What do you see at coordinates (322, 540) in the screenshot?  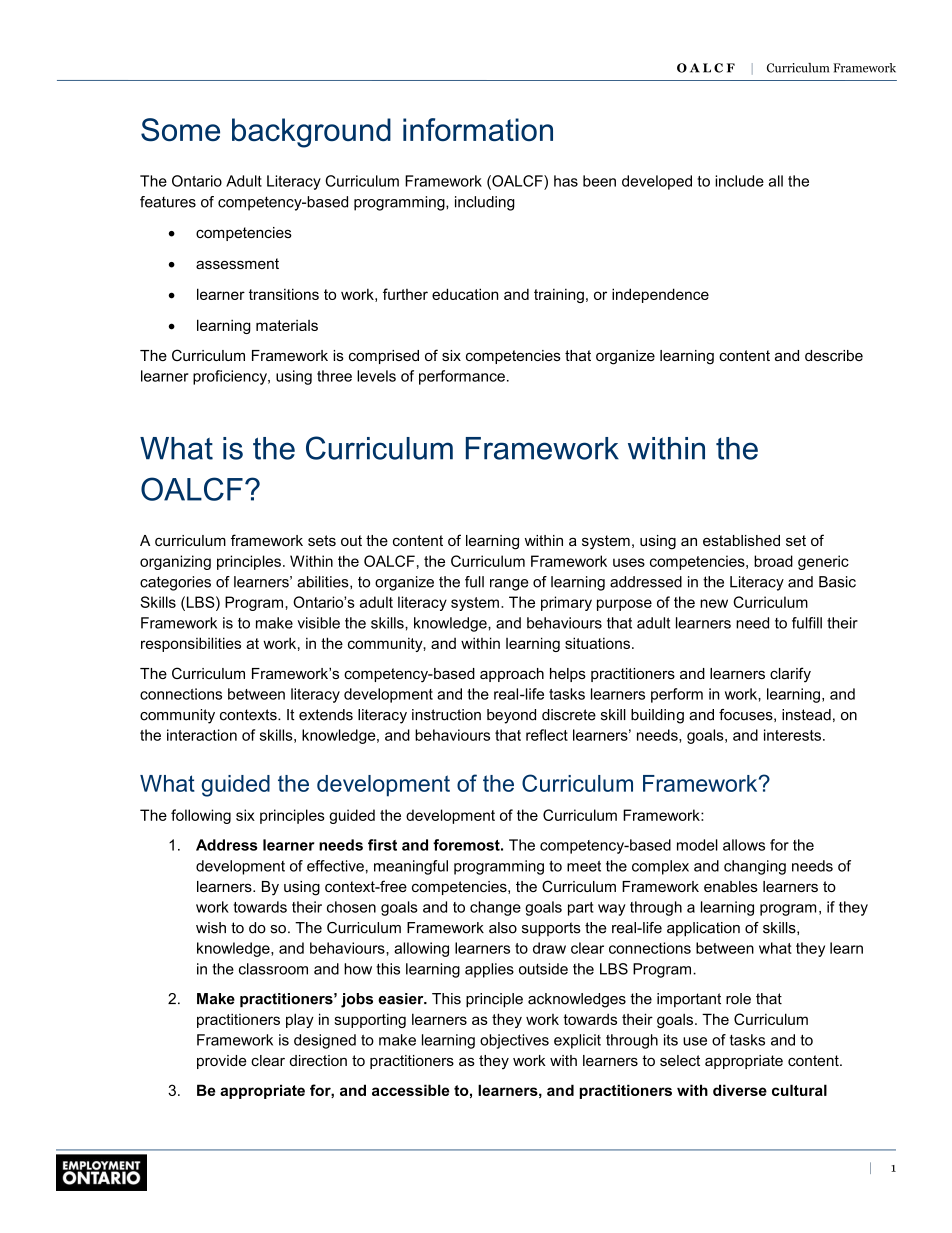 I see `sets` at bounding box center [322, 540].
